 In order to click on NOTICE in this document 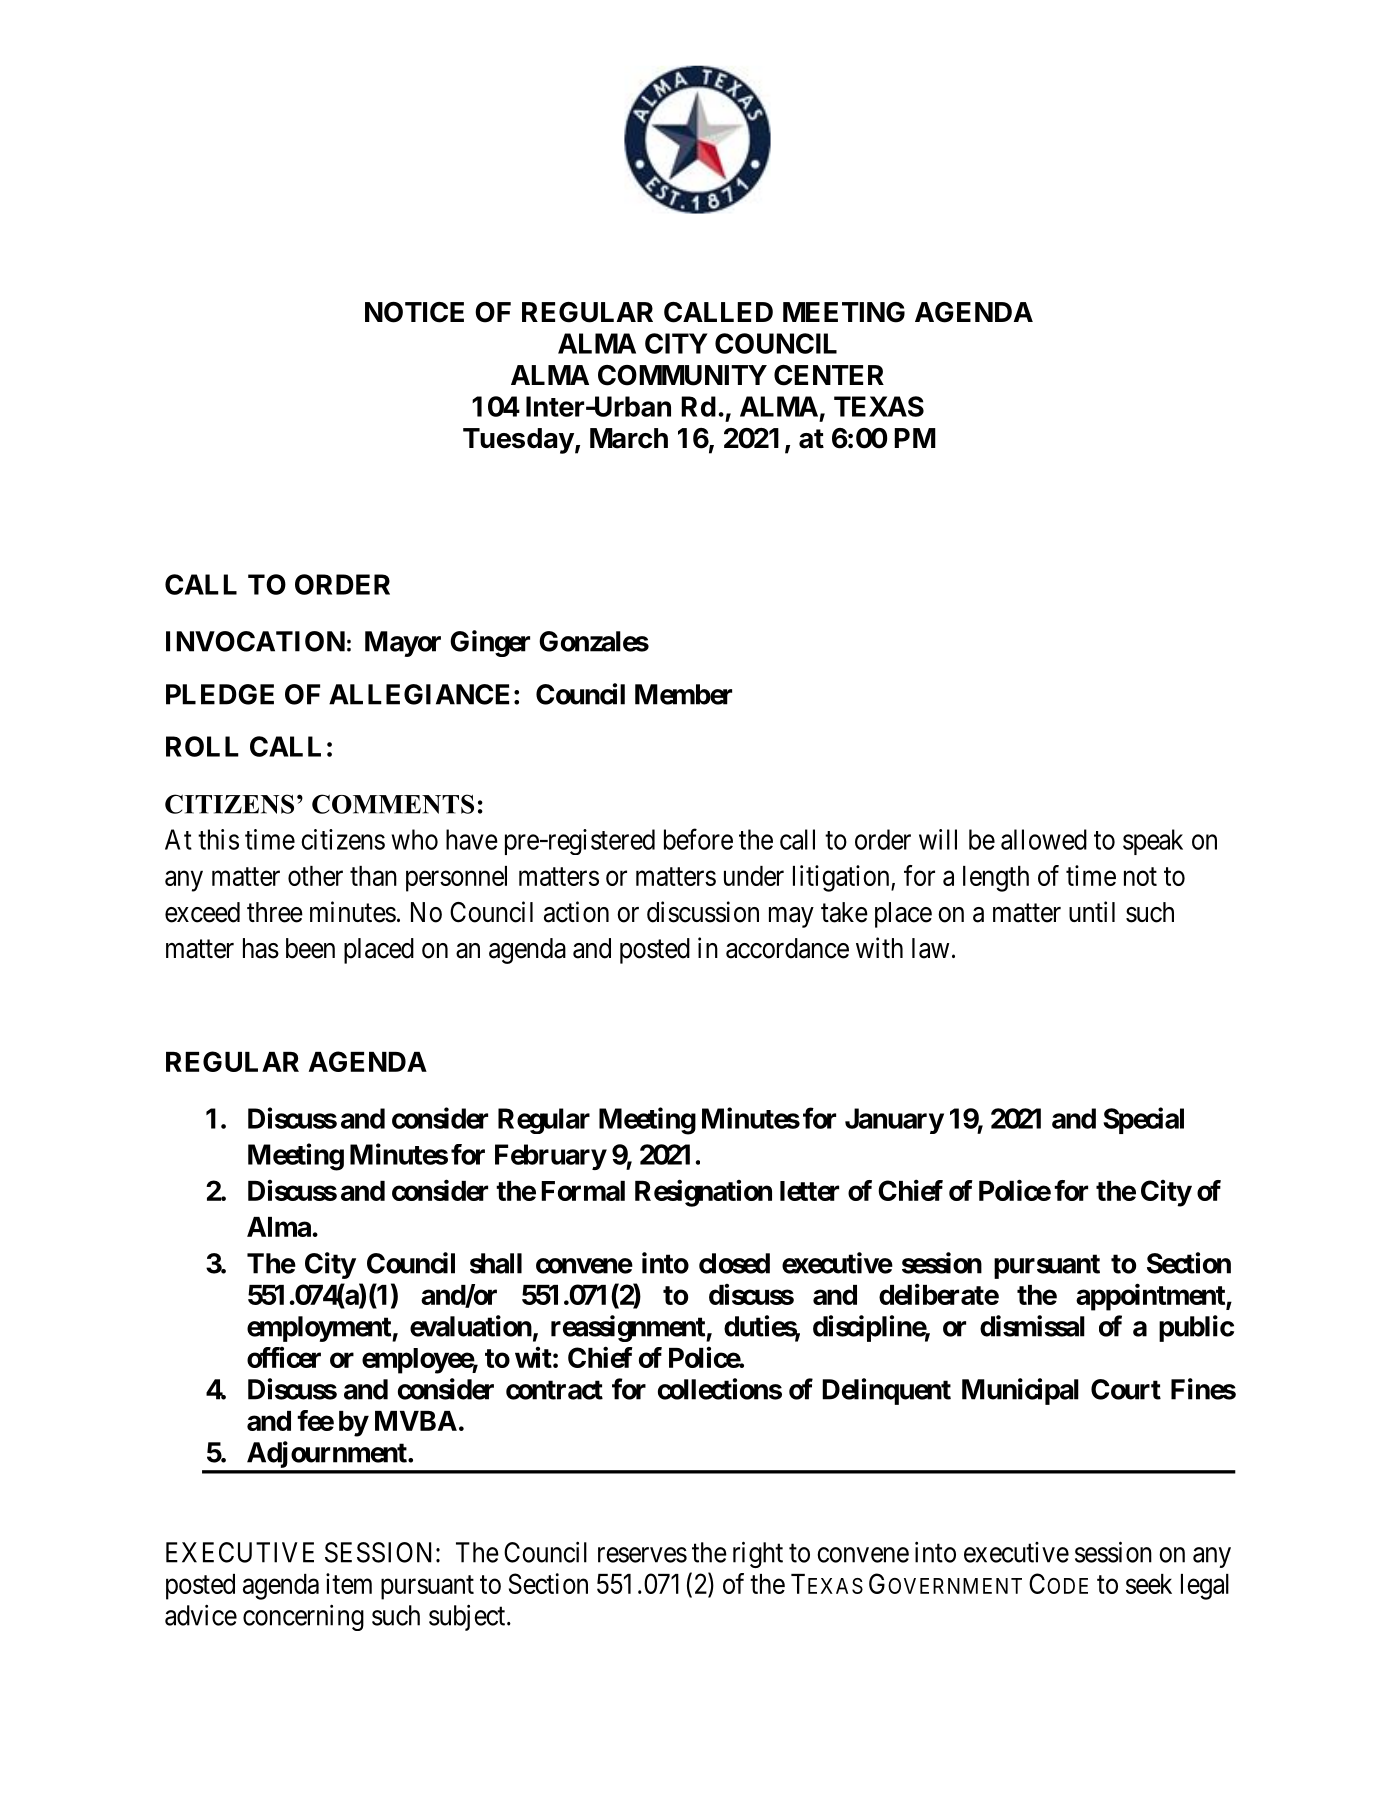, I will do `click(414, 312)`.
